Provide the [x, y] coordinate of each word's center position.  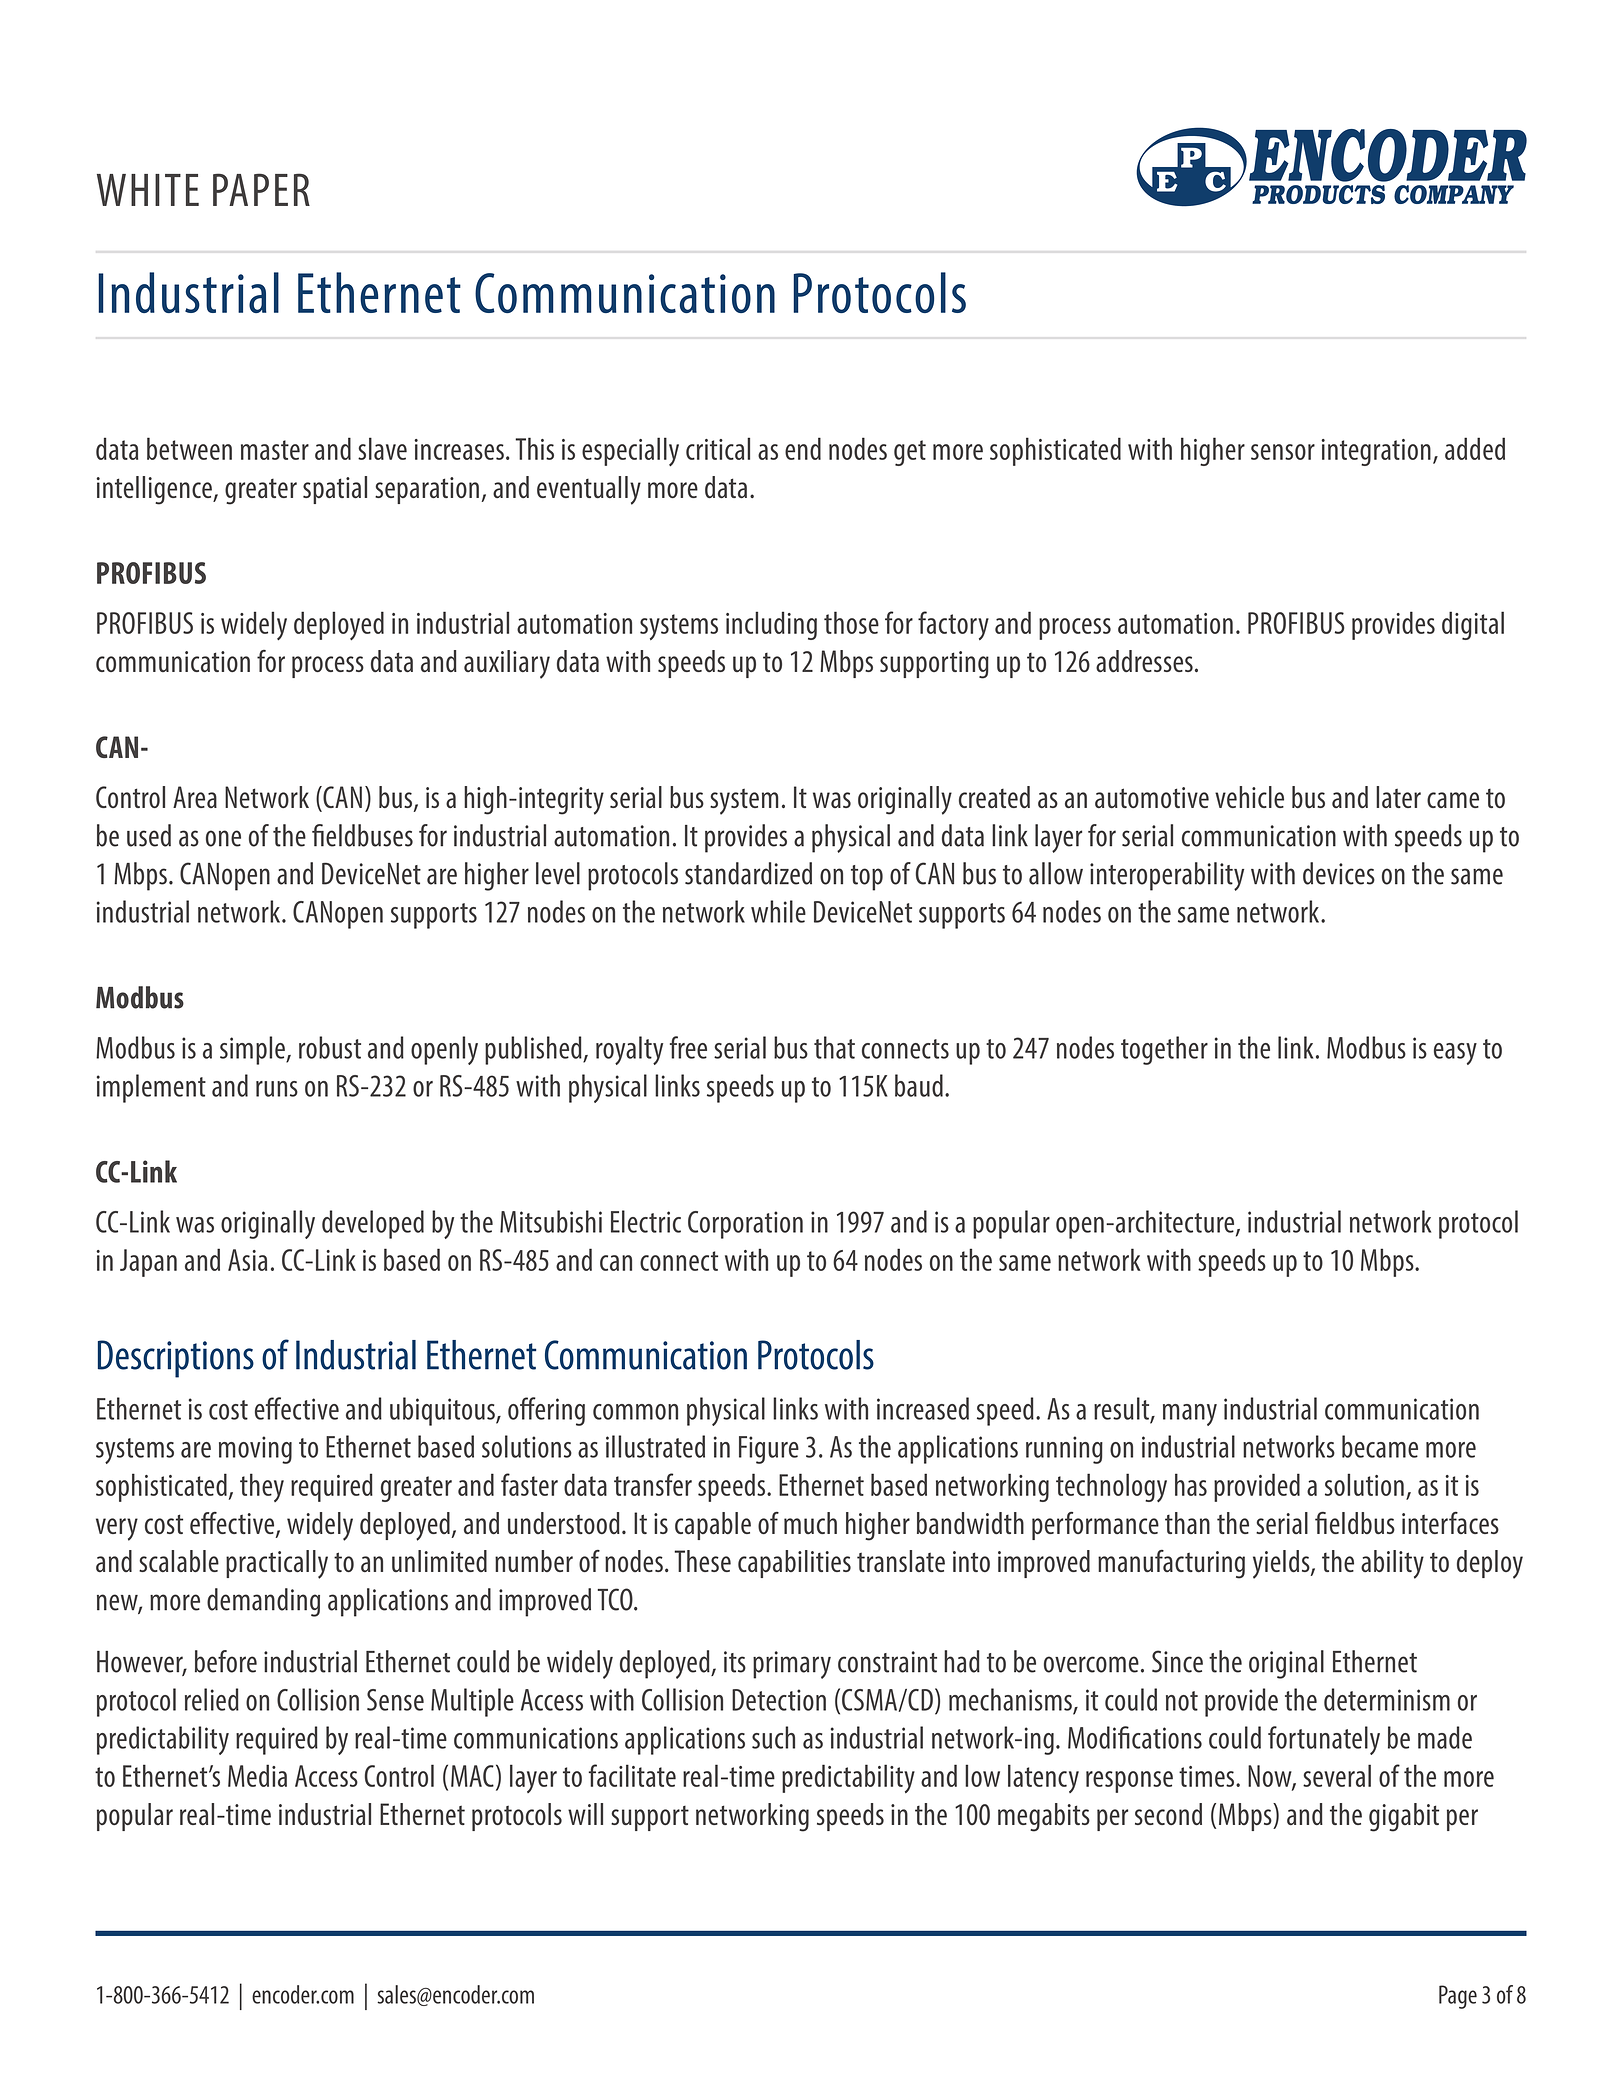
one [223, 838]
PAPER [261, 189]
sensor [1283, 452]
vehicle [1249, 797]
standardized [748, 873]
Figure [769, 1450]
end [803, 448]
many [1190, 1415]
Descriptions [176, 1359]
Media [257, 1775]
